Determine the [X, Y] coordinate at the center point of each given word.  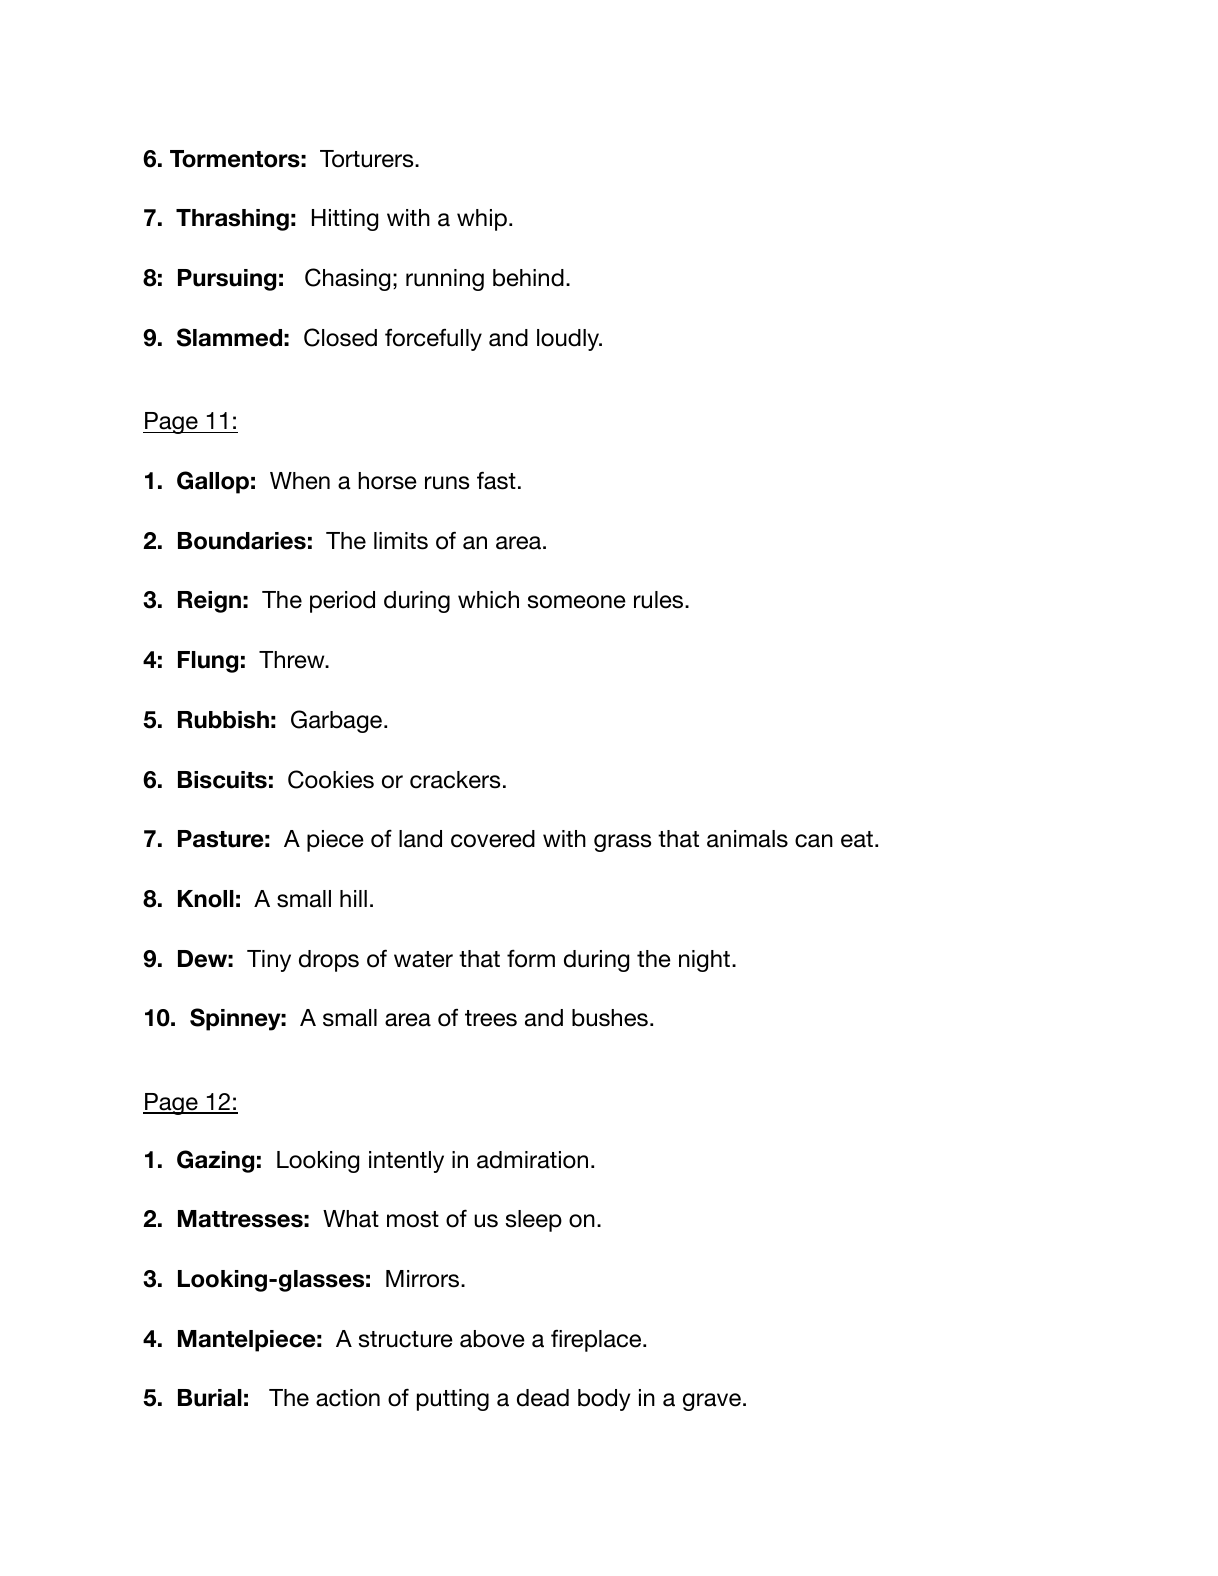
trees [491, 1018]
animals [747, 839]
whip [482, 220]
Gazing [215, 1161]
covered [493, 839]
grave [712, 1402]
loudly [569, 340]
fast [496, 480]
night [706, 961]
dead [543, 1398]
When [300, 481]
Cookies [331, 779]
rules [660, 600]
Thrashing [232, 220]
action [348, 1398]
